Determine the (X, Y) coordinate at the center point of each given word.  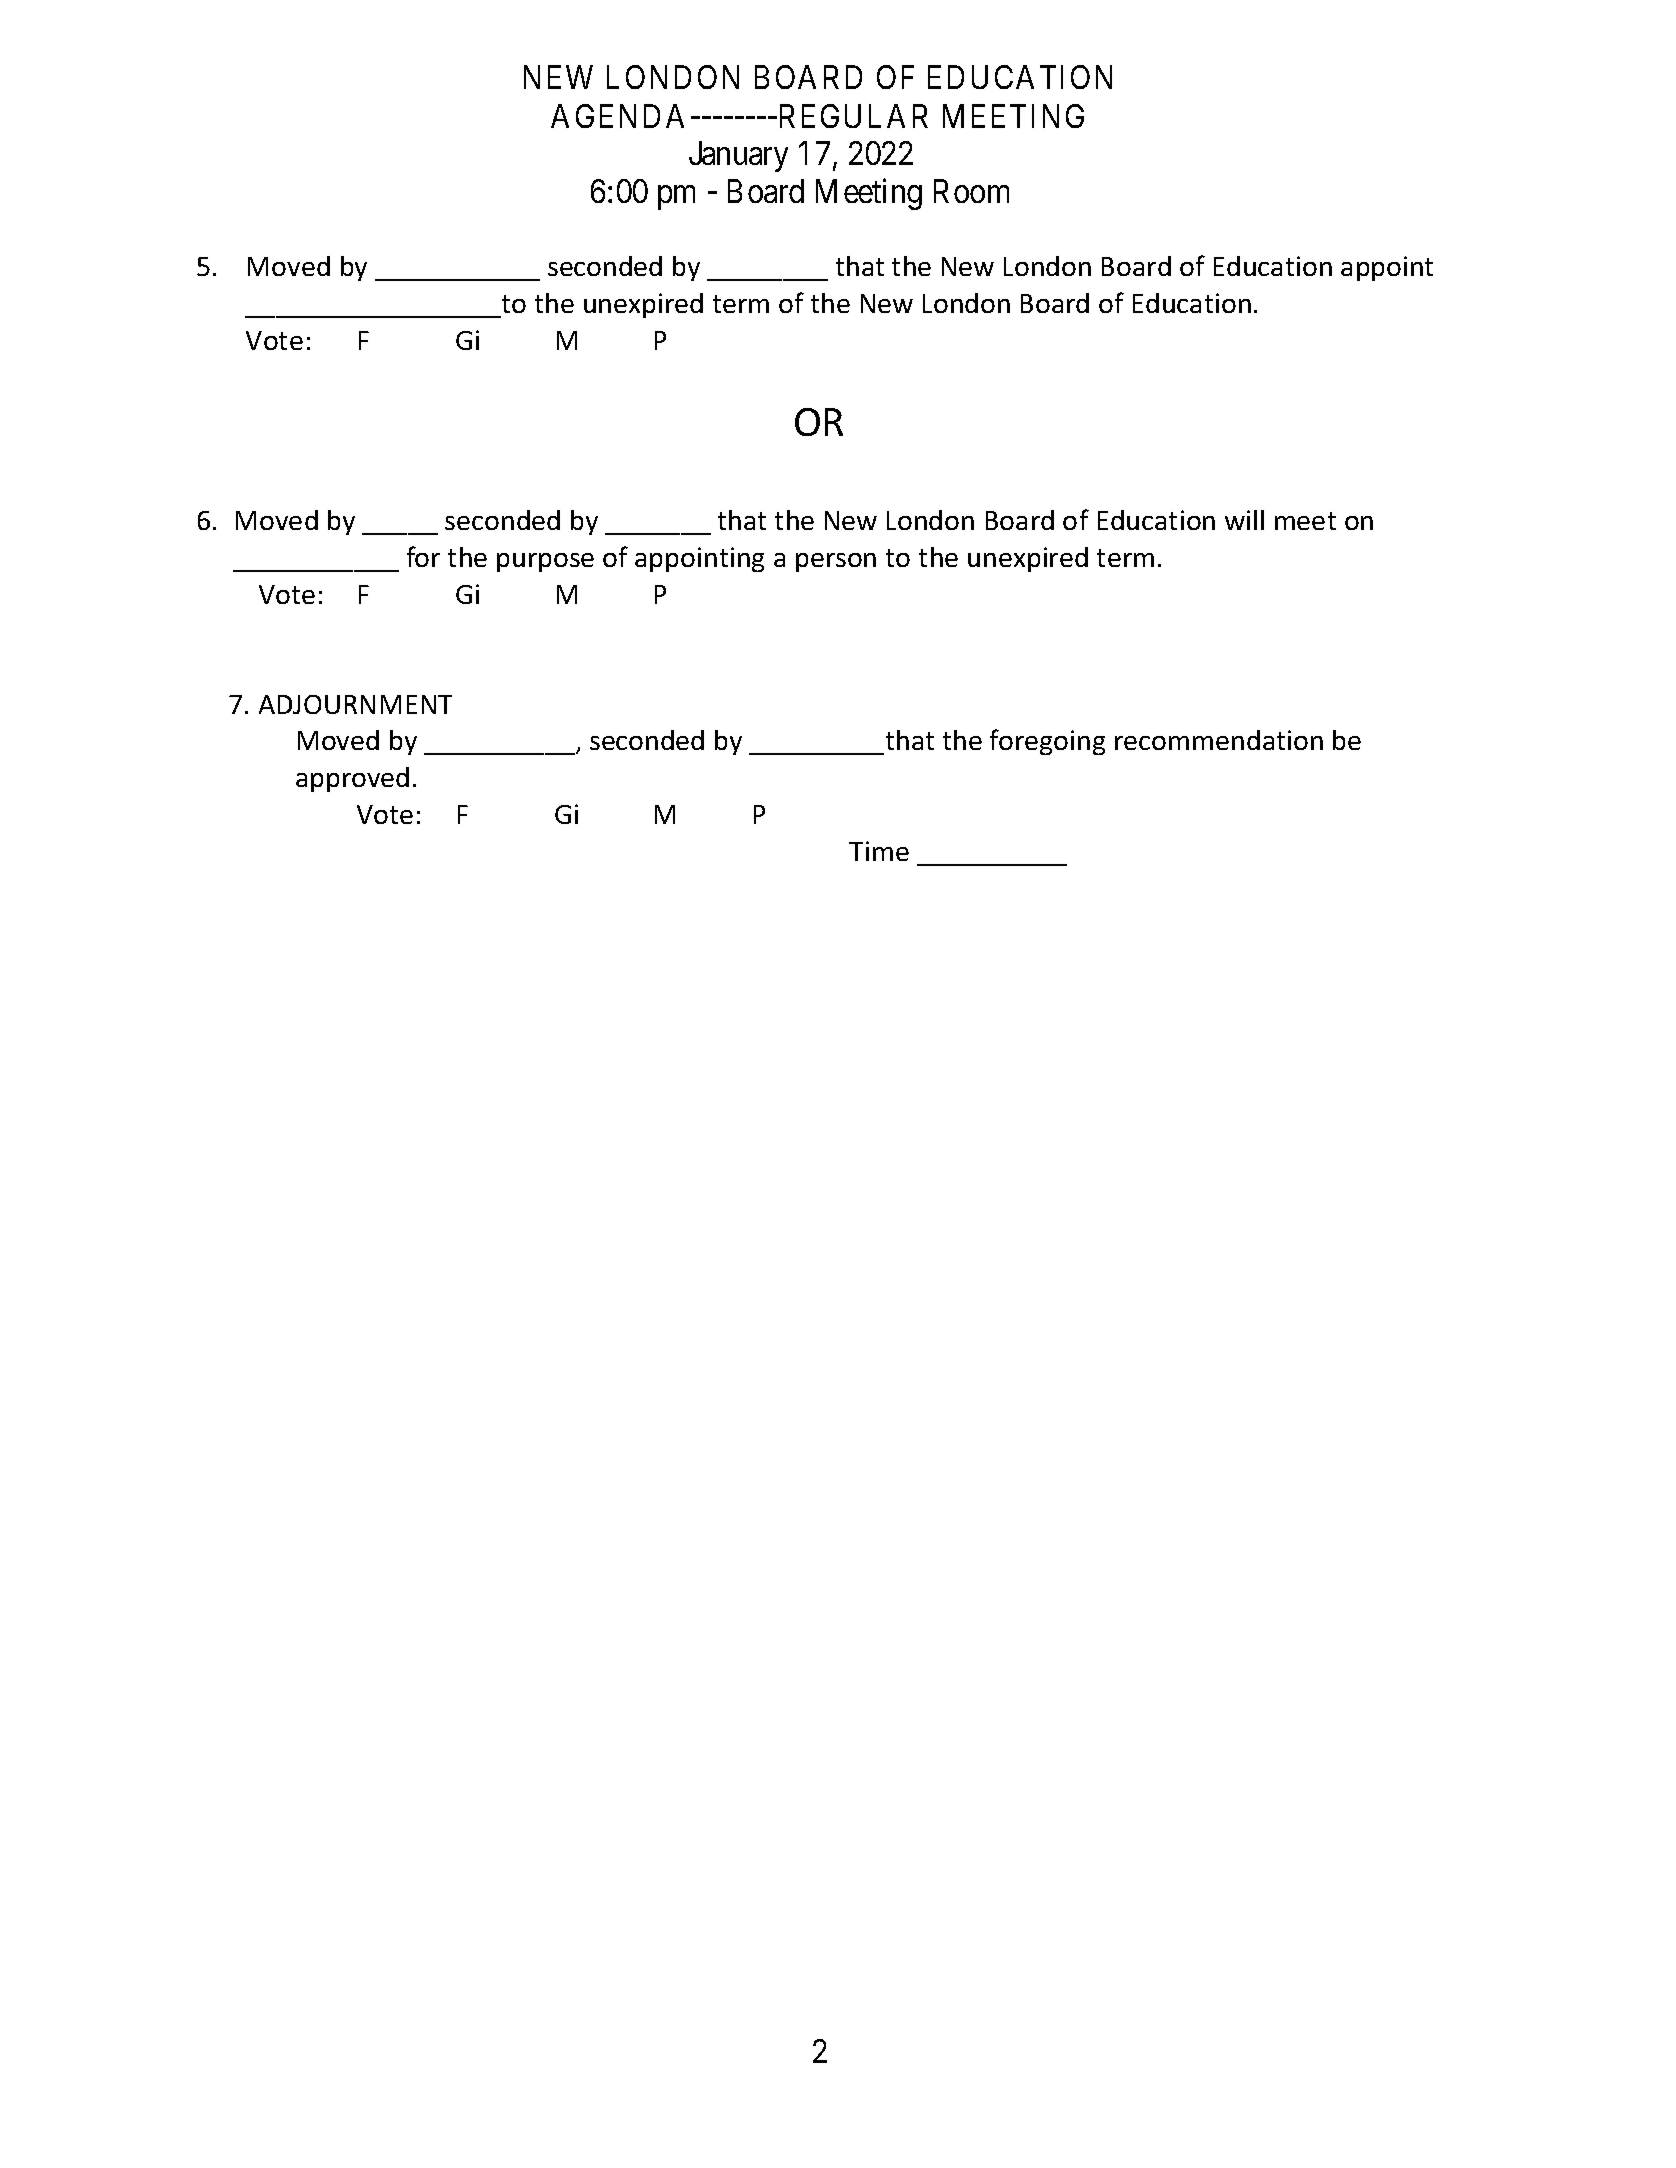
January (738, 156)
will (1244, 520)
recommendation (1219, 740)
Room (971, 191)
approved (352, 779)
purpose (545, 562)
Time (879, 851)
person (836, 562)
